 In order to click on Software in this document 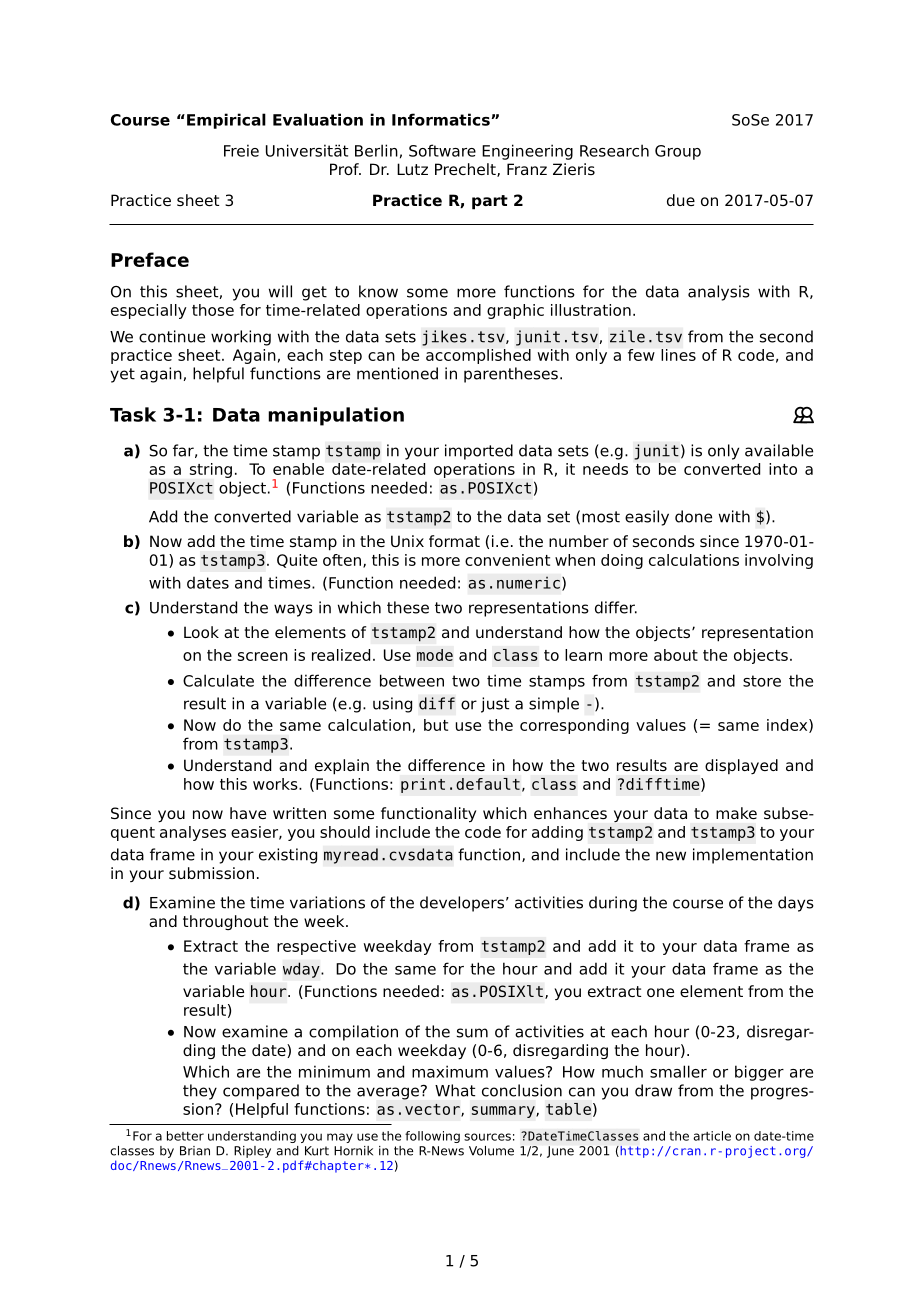, I will do `click(442, 150)`.
